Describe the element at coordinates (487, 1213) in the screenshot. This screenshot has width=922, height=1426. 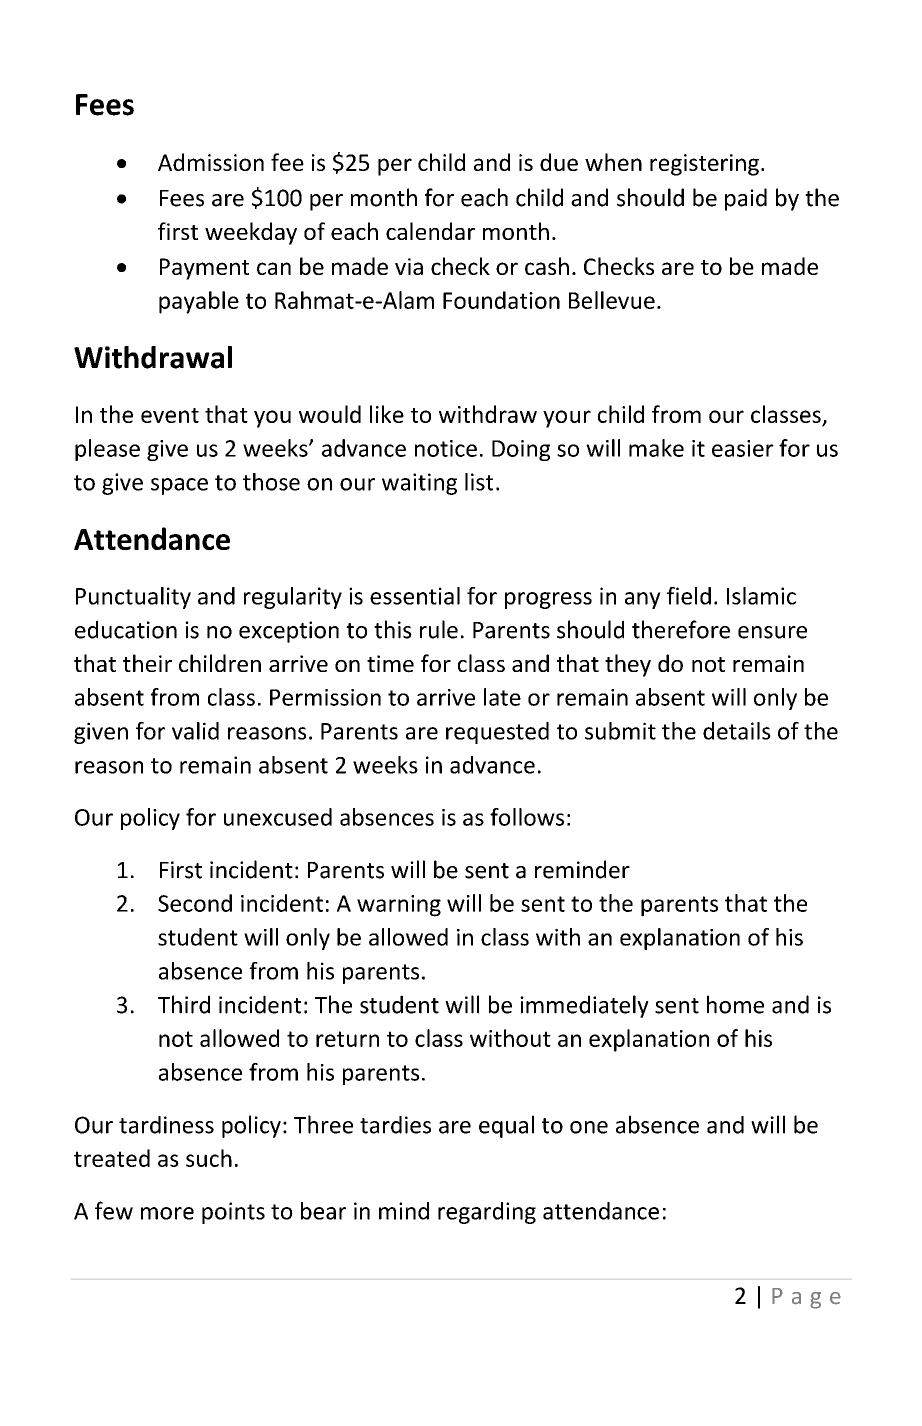
I see `regarding` at that location.
